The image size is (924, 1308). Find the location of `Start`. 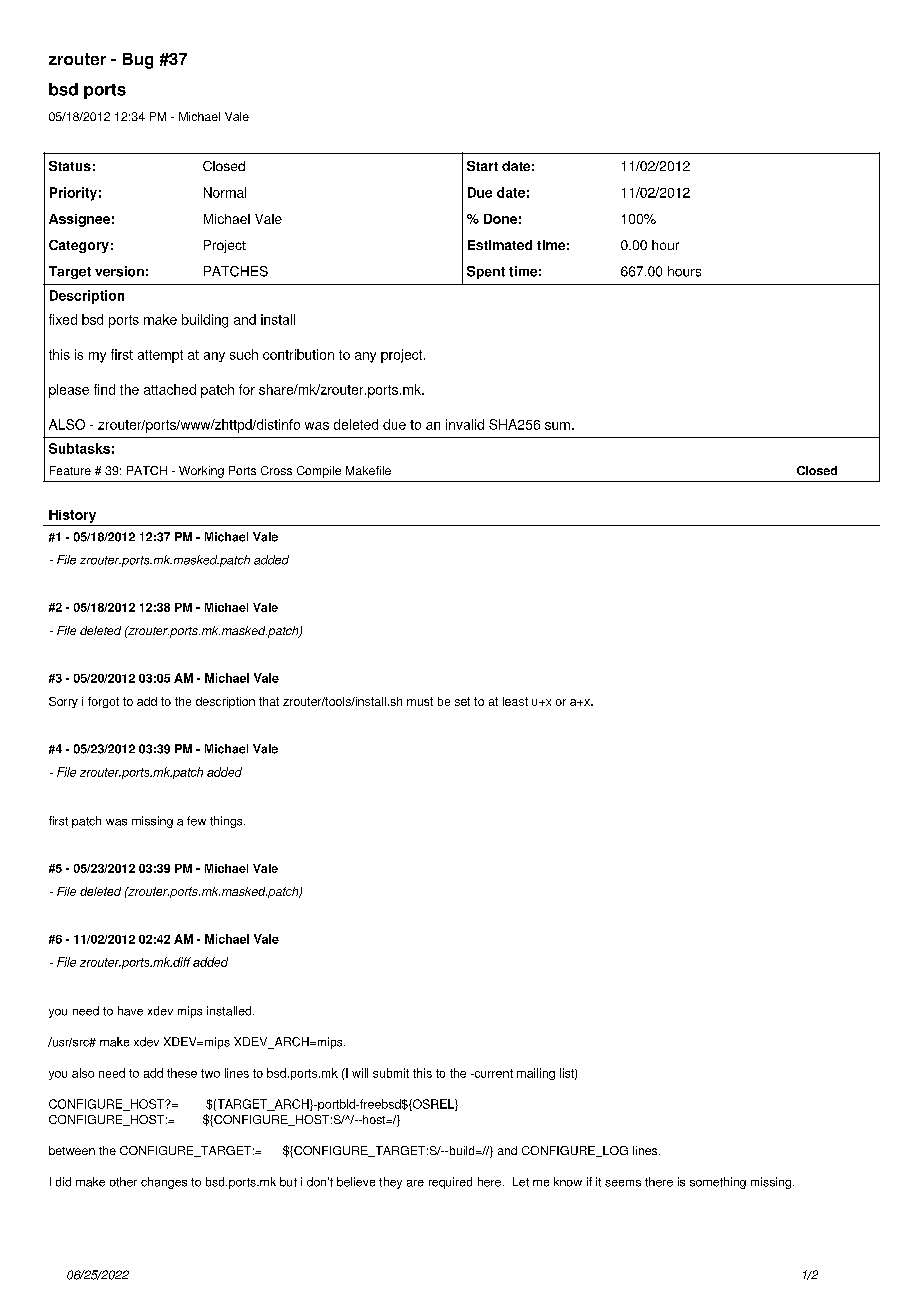

Start is located at coordinates (482, 166).
